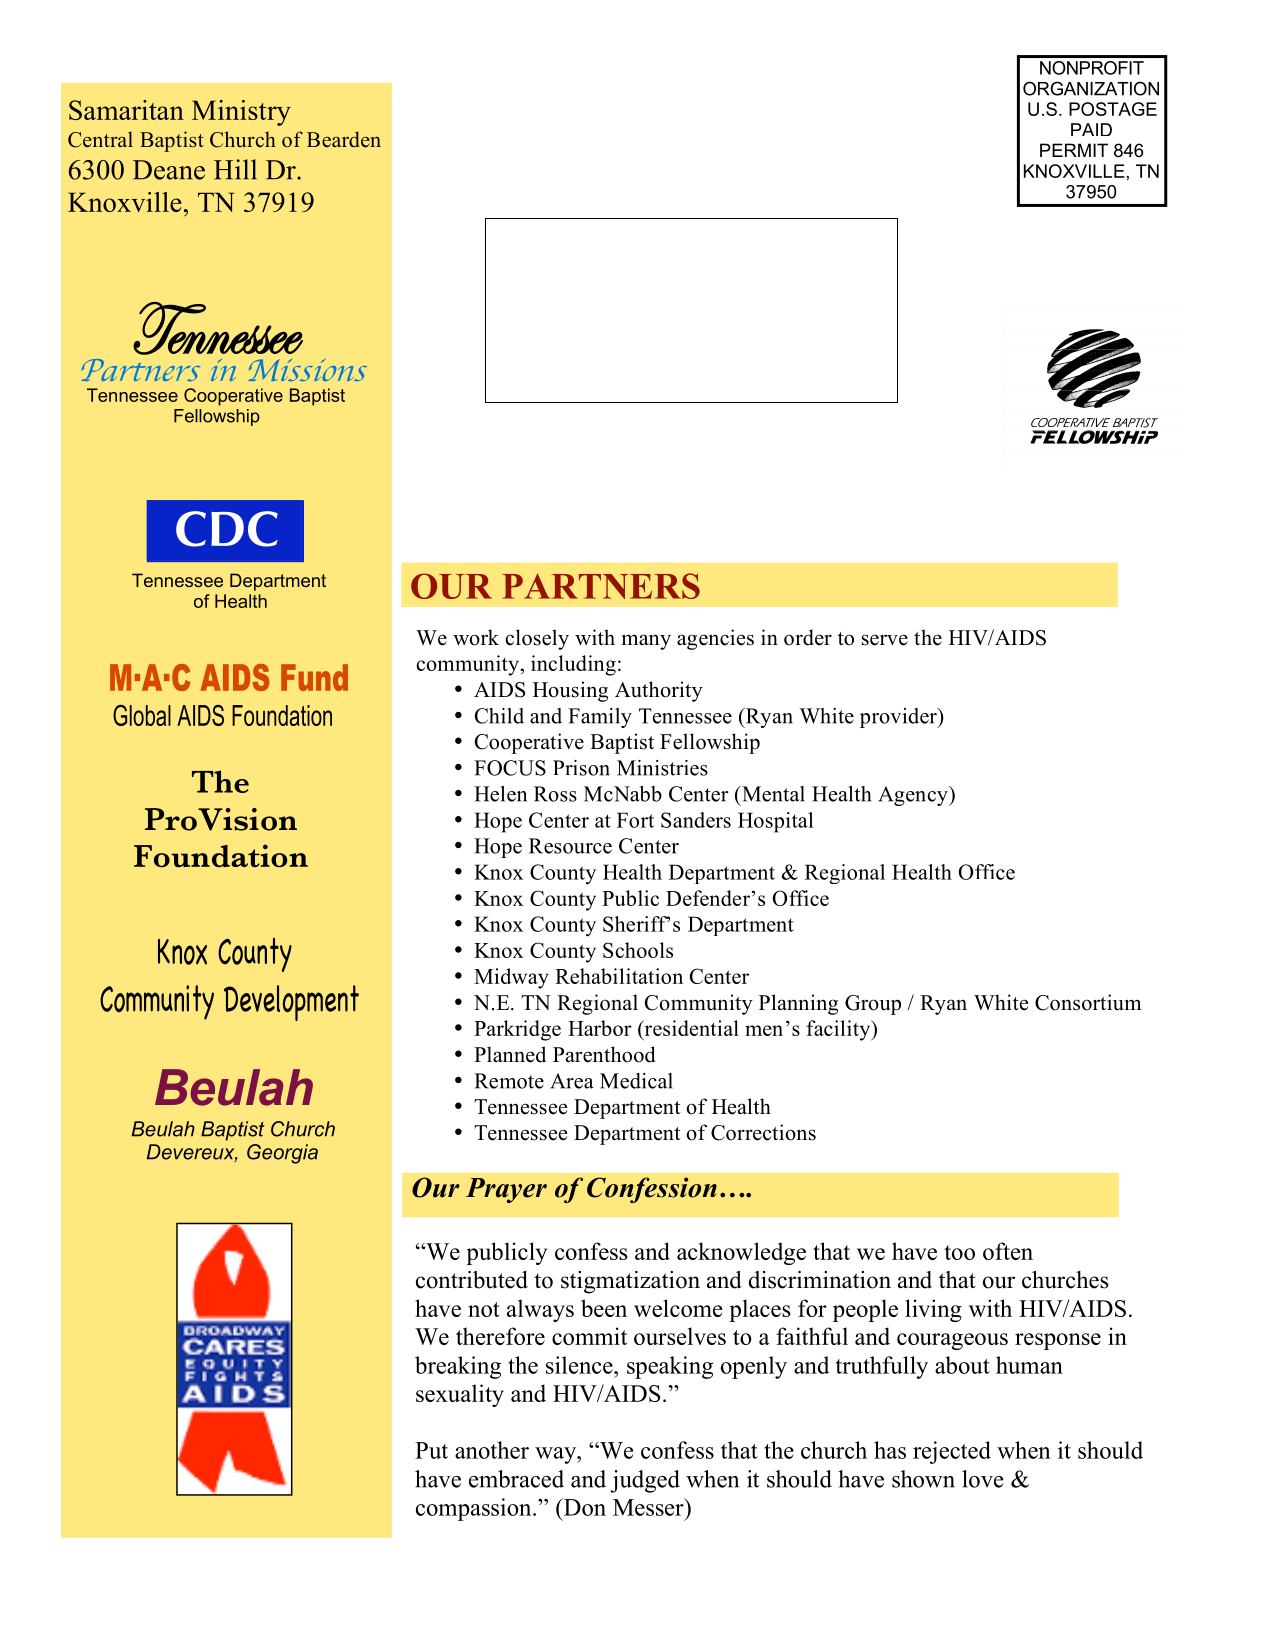 This screenshot has height=1632, width=1261. Describe the element at coordinates (600, 1028) in the screenshot. I see `Harbor` at that location.
